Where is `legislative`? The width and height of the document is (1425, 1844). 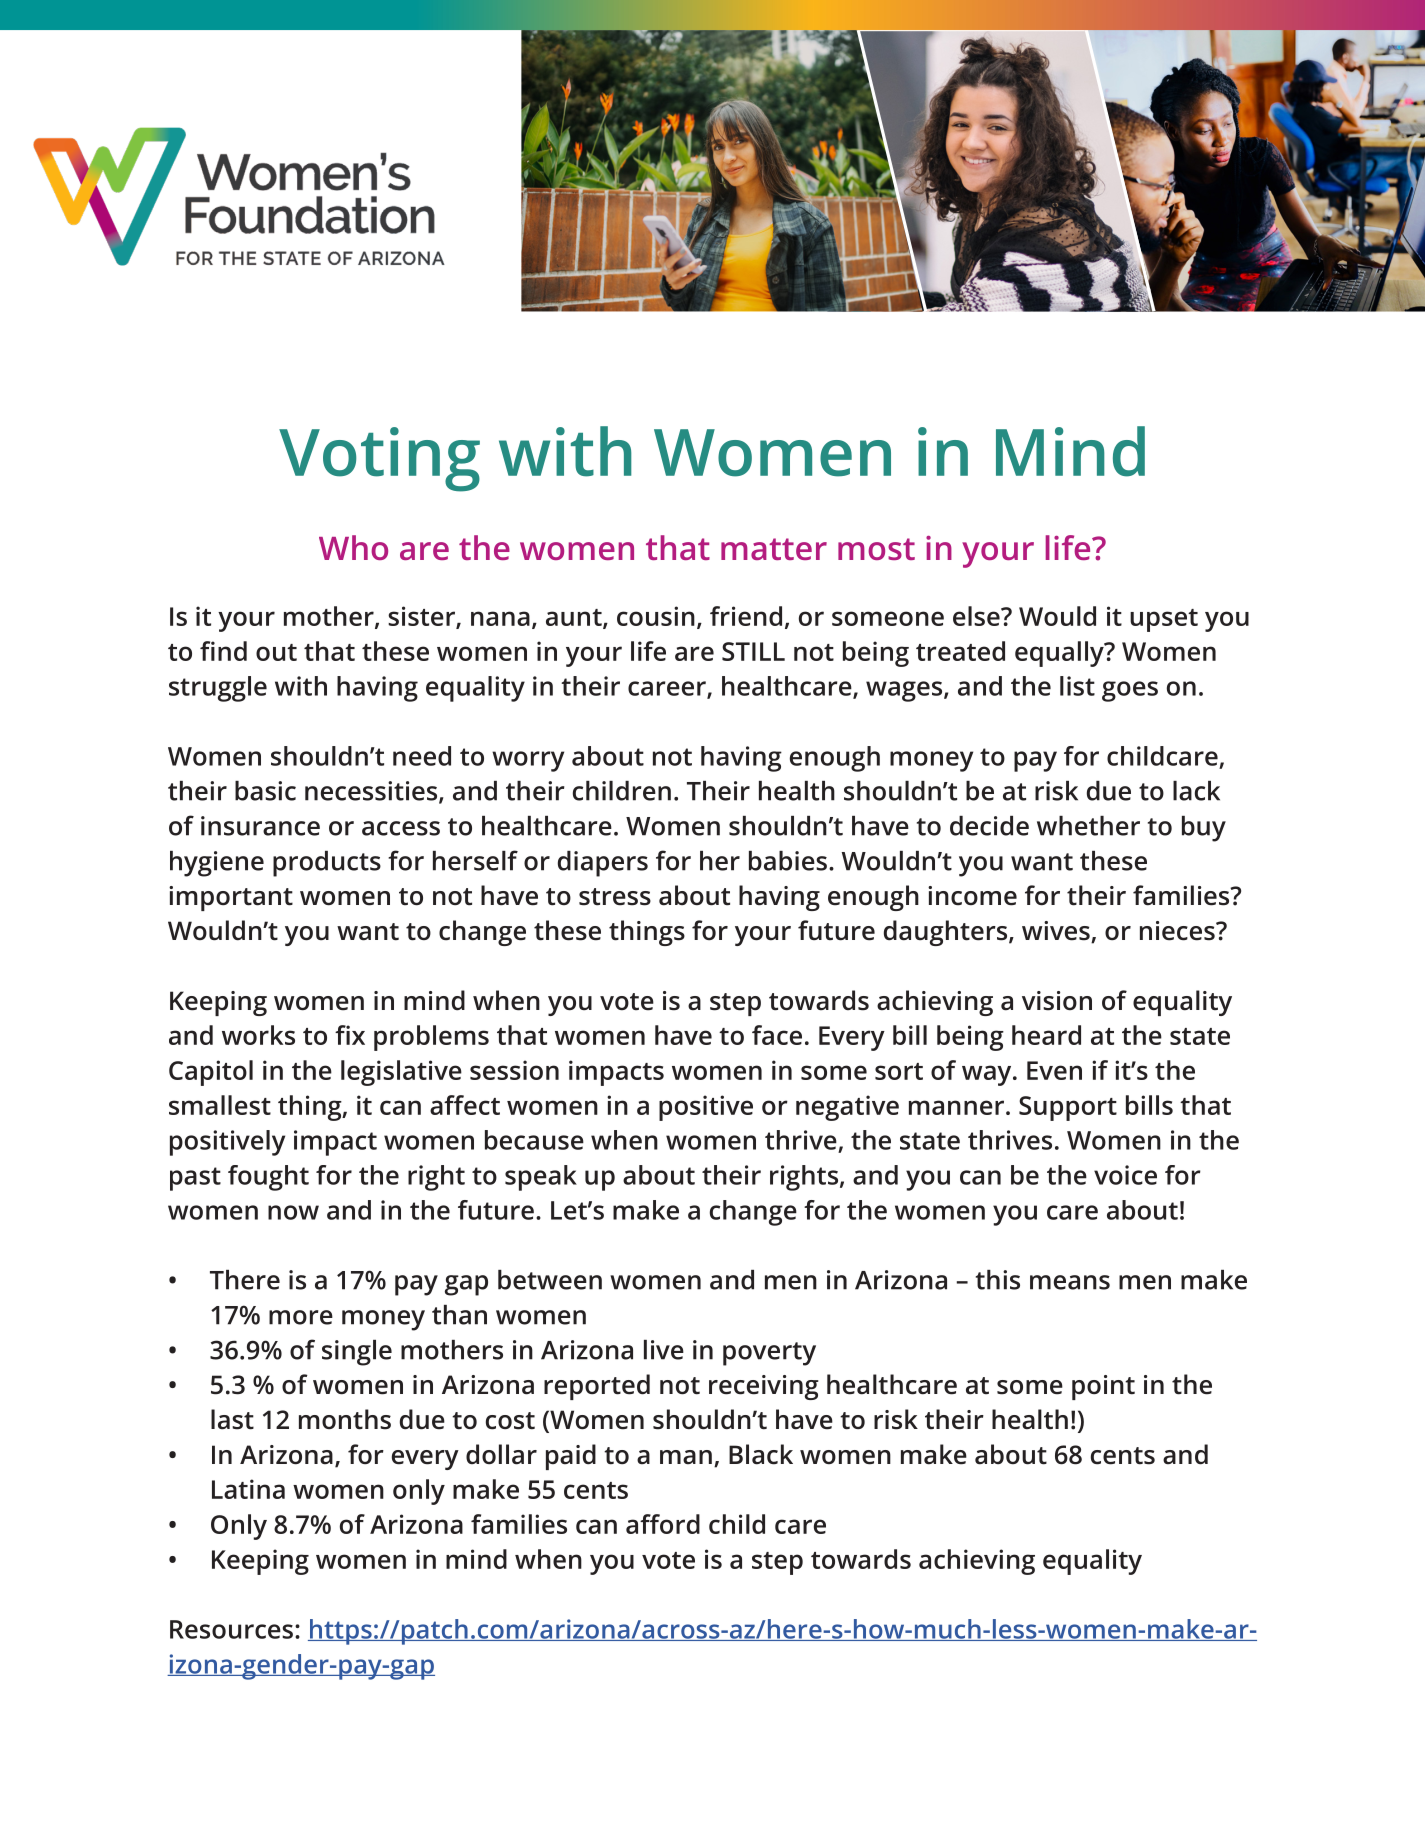 legislative is located at coordinates (401, 1073).
